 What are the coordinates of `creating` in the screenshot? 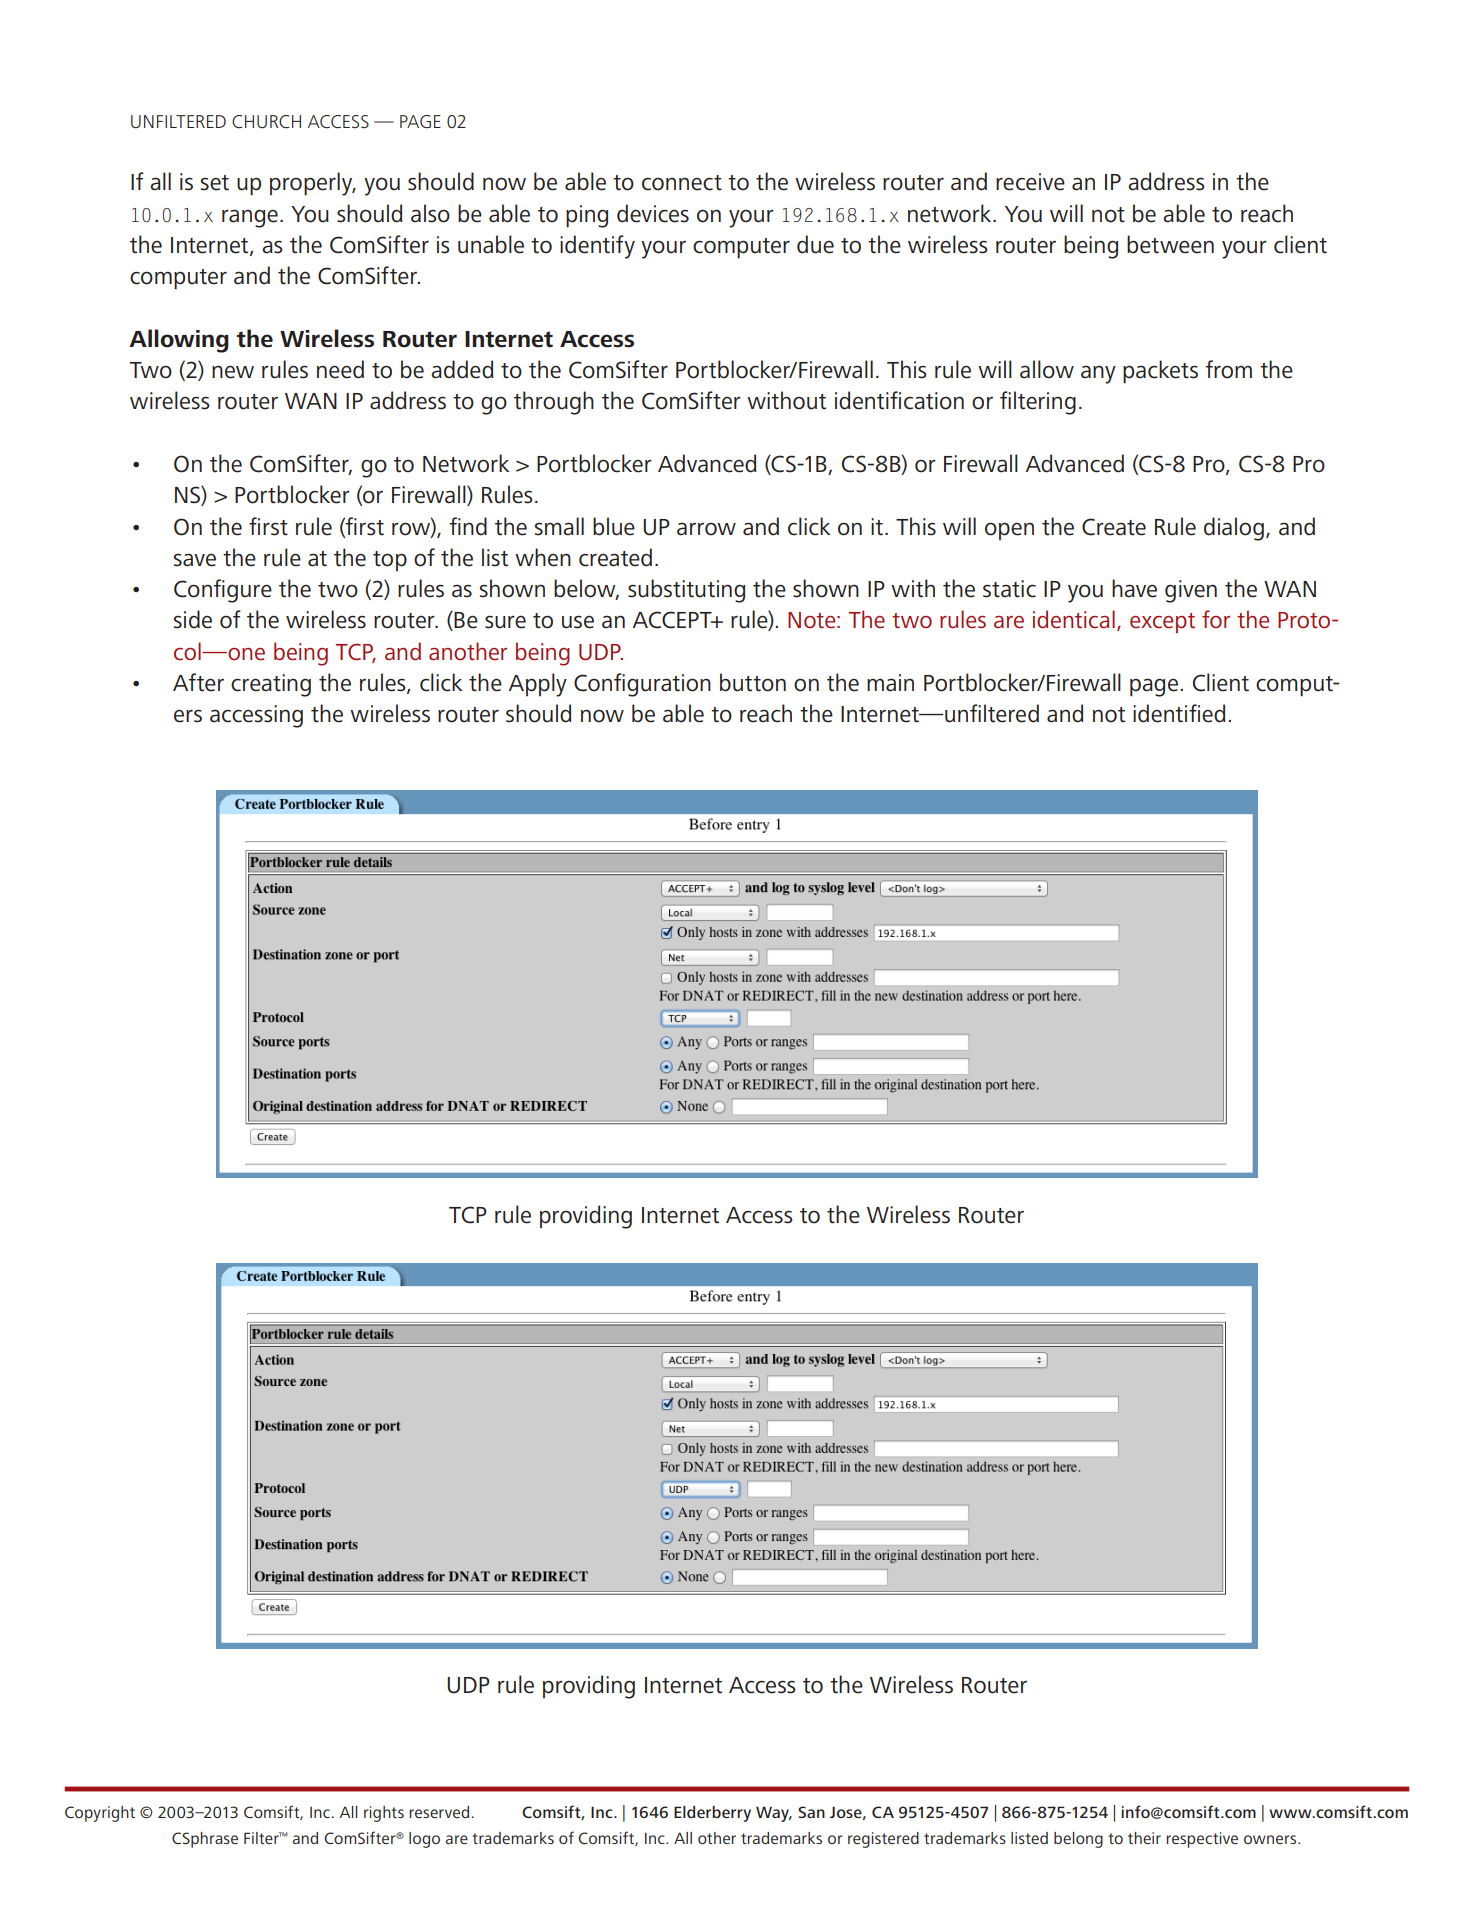 It's located at (271, 685).
